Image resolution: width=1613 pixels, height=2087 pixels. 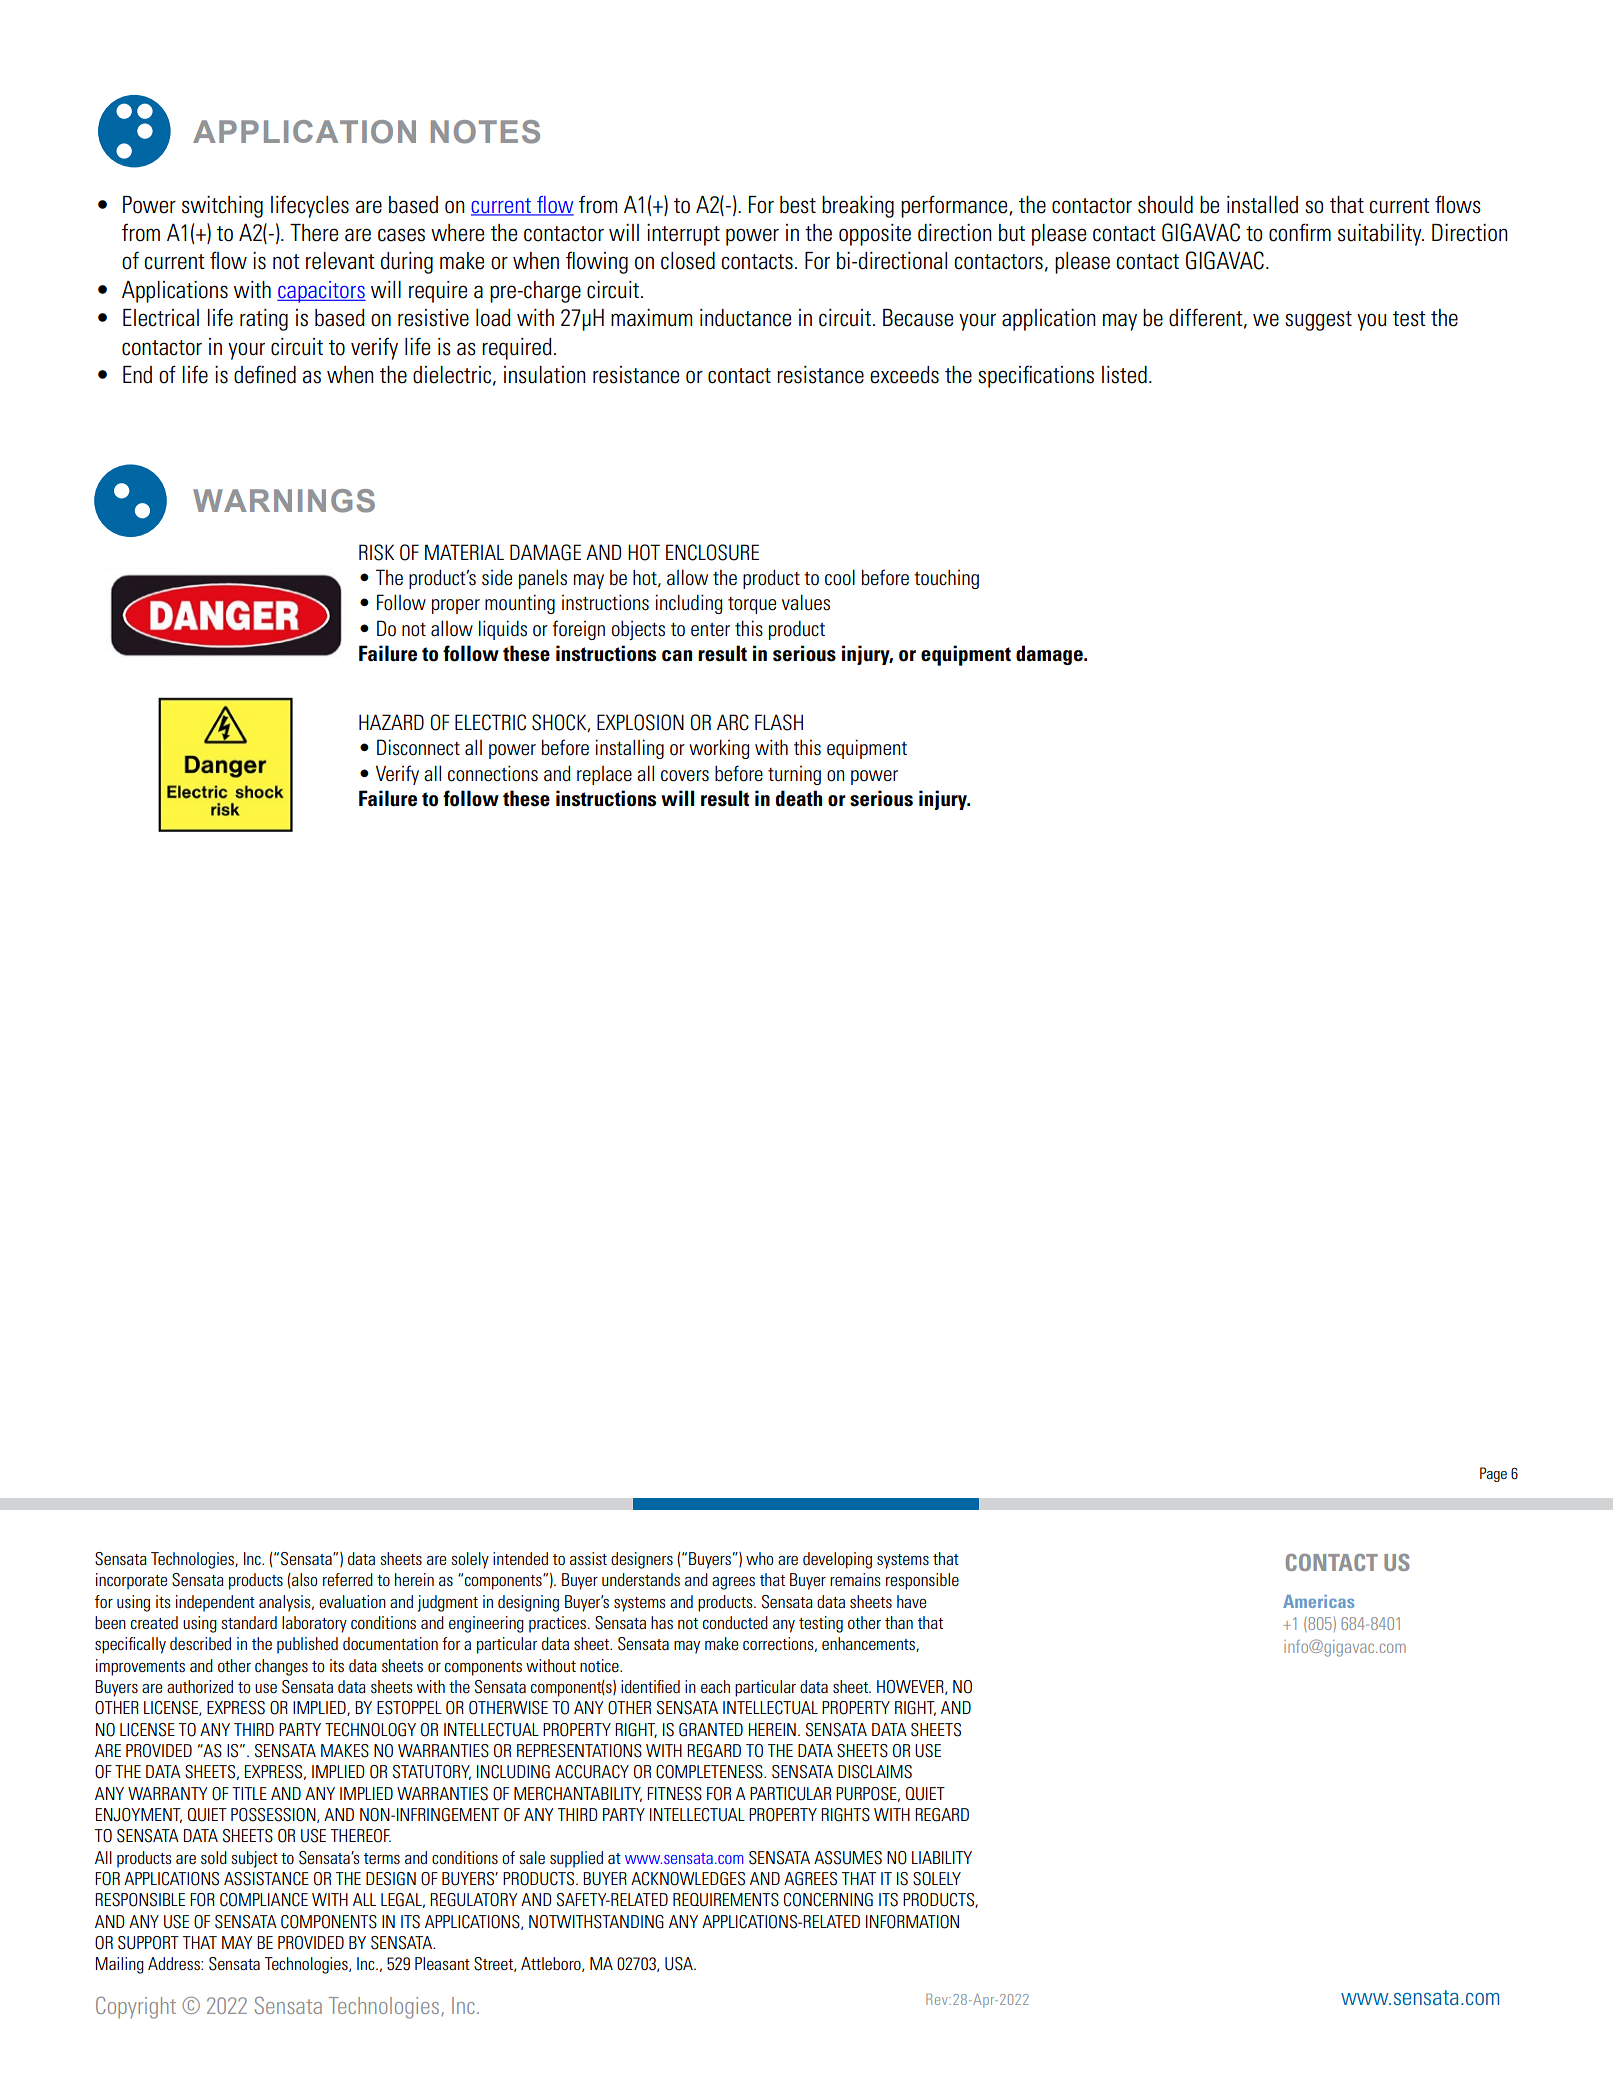 What do you see at coordinates (759, 1558) in the screenshot?
I see `who` at bounding box center [759, 1558].
